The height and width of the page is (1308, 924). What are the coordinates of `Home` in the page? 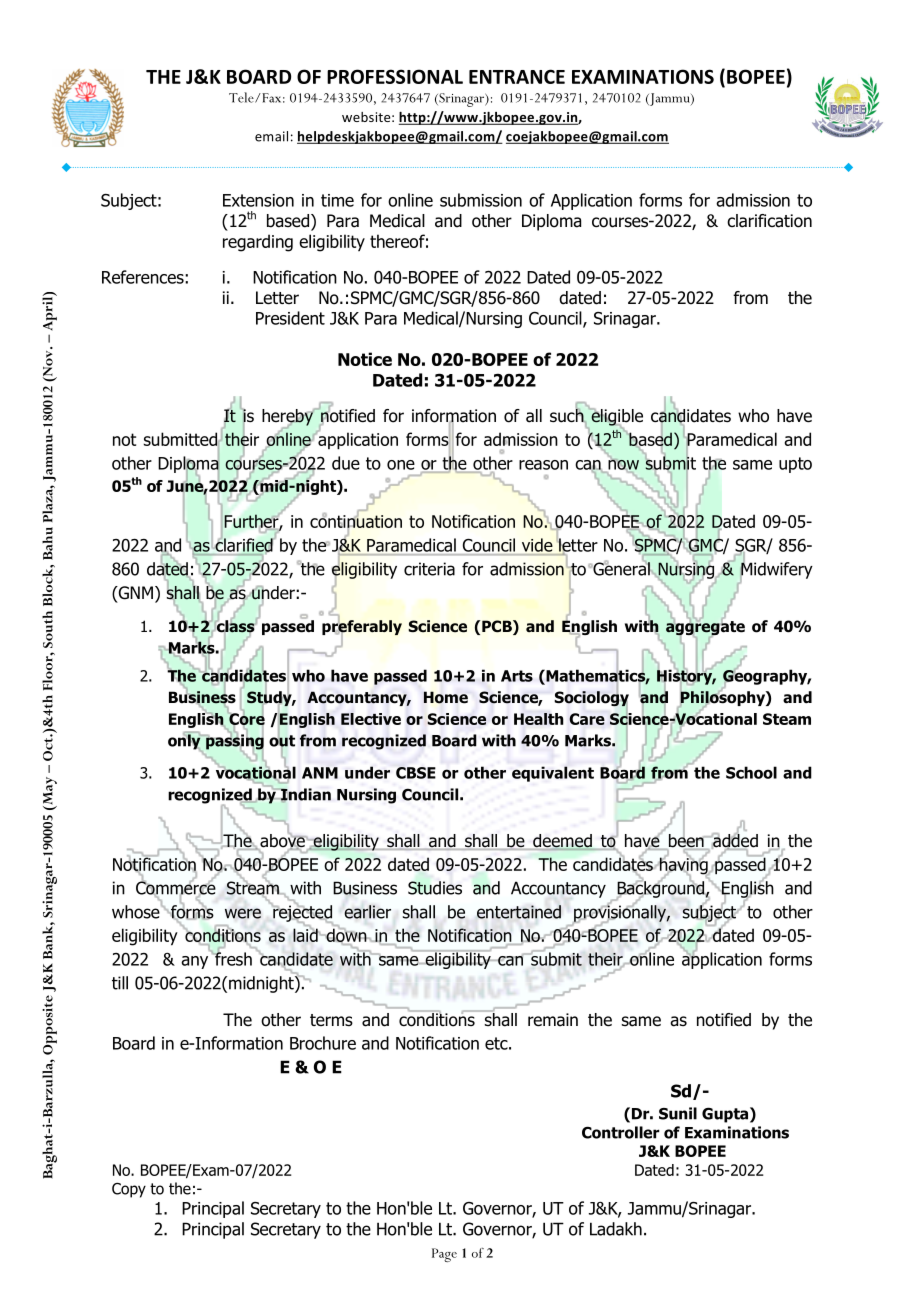 It's located at (446, 697).
